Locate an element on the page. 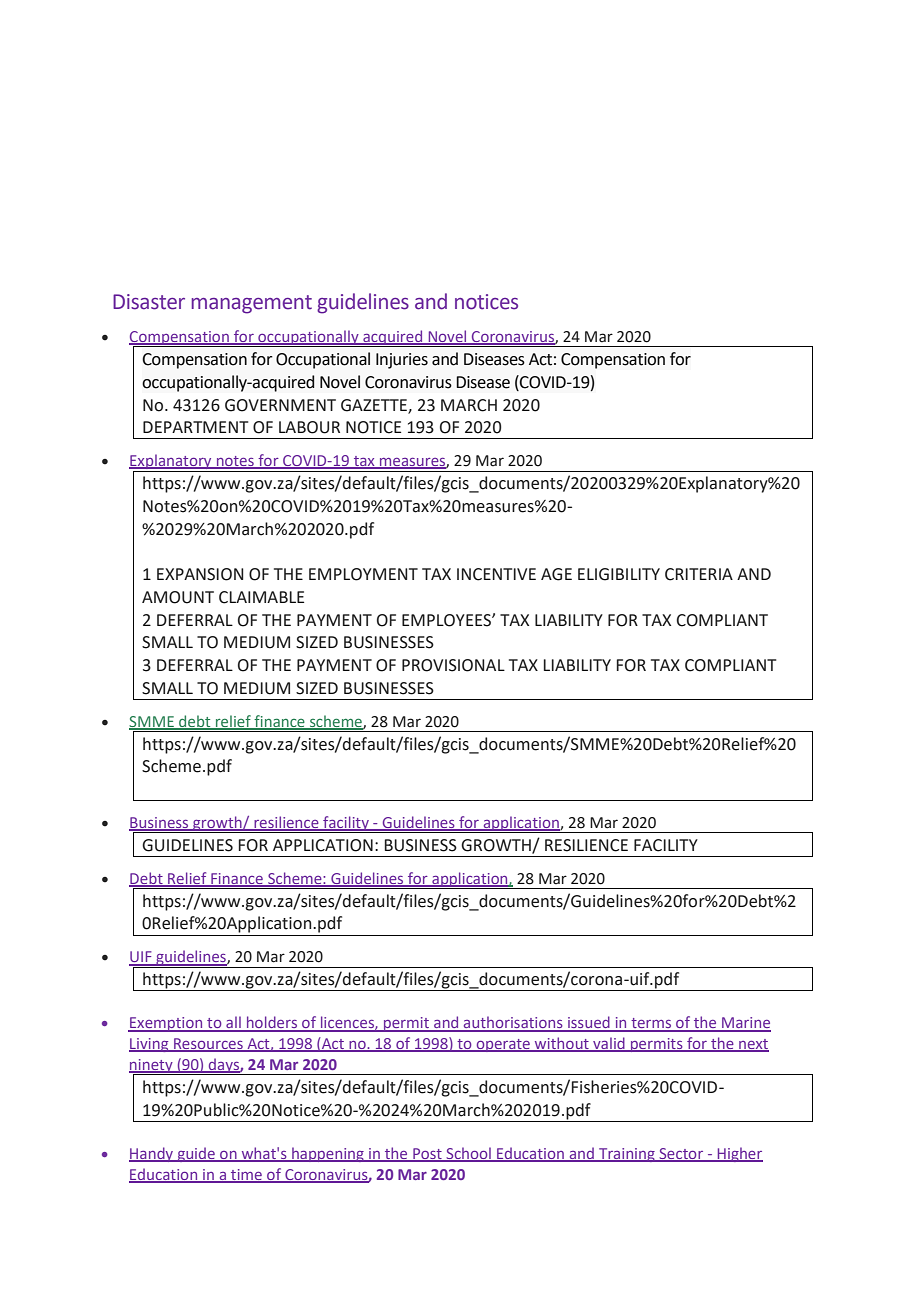  EXPANSION is located at coordinates (200, 574).
